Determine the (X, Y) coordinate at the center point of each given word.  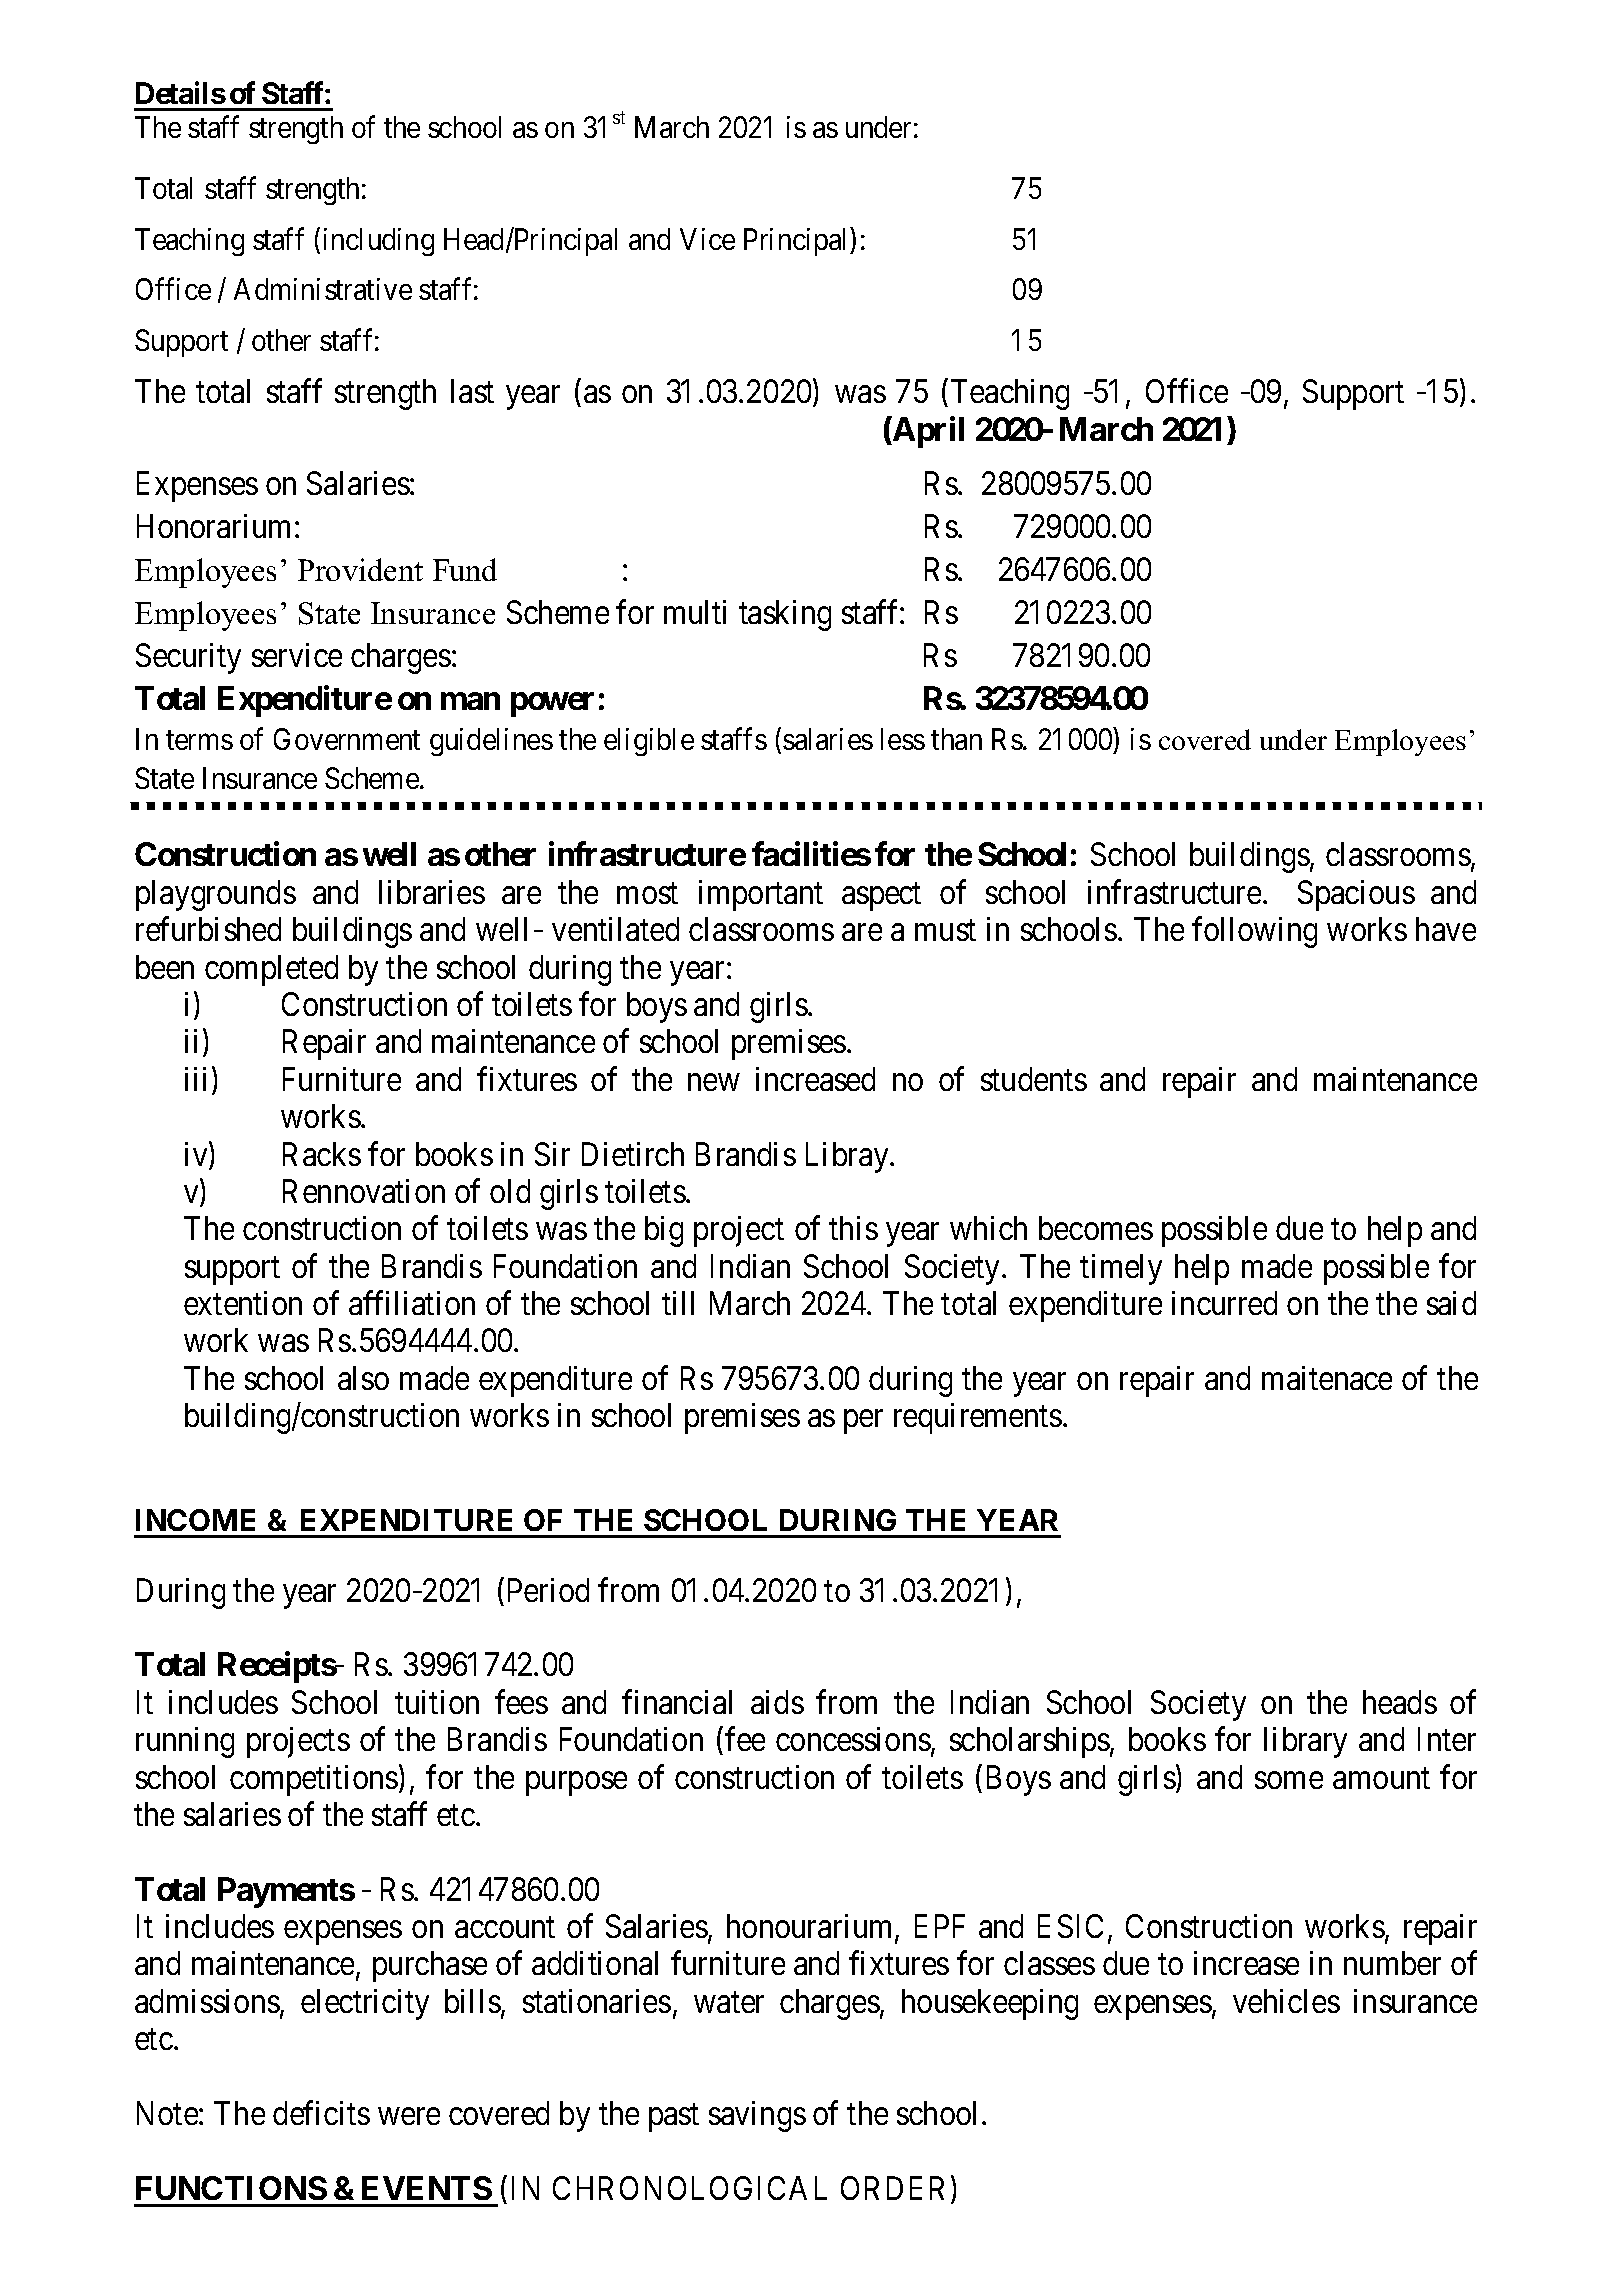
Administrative (323, 289)
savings (757, 2116)
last (472, 391)
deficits (321, 2113)
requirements (978, 1418)
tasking (785, 615)
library (1305, 1742)
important (761, 895)
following (1254, 932)
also (363, 1378)
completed (271, 970)
